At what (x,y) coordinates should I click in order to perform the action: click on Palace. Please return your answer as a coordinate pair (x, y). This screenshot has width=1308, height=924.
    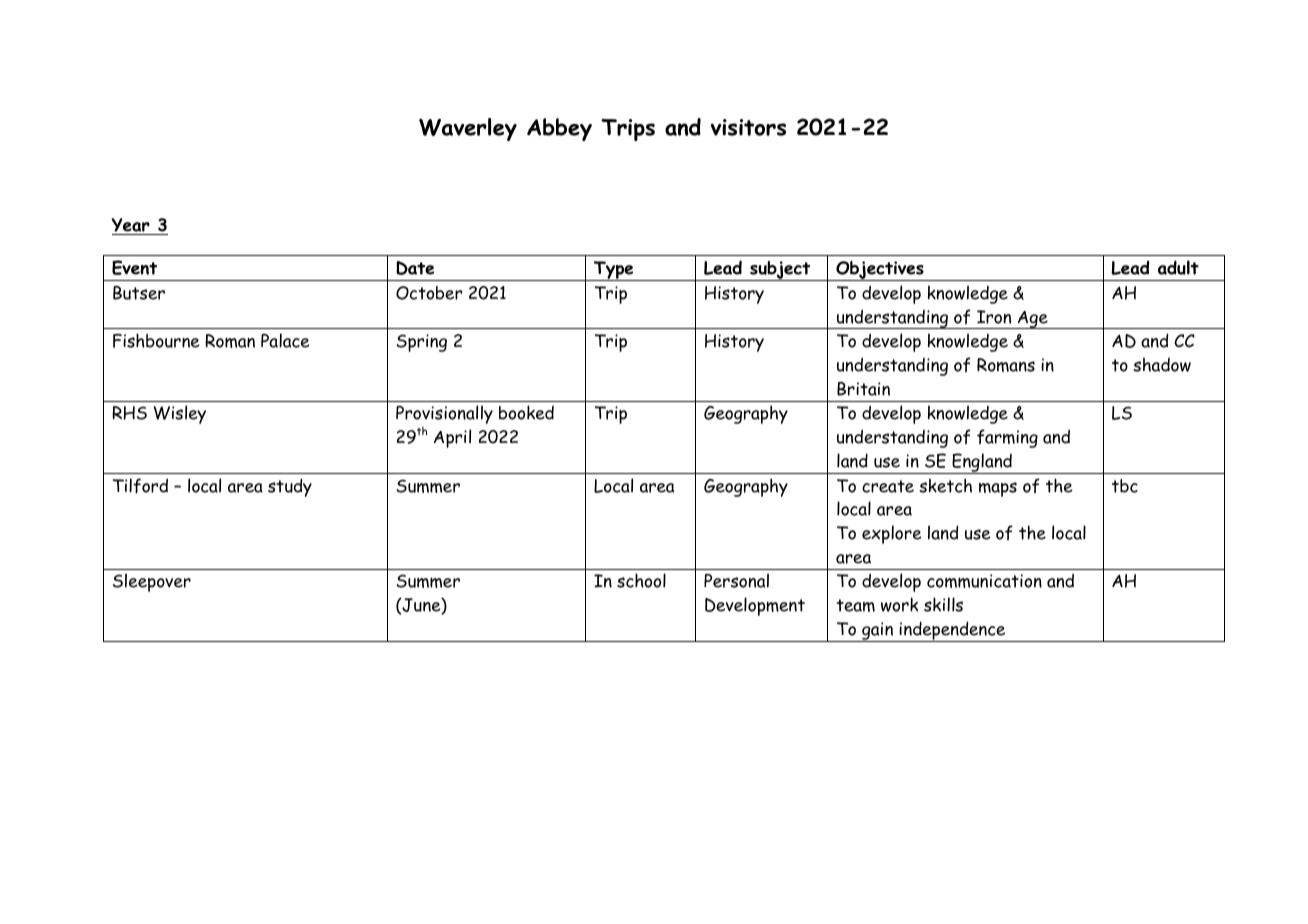
    Looking at the image, I should click on (285, 340).
